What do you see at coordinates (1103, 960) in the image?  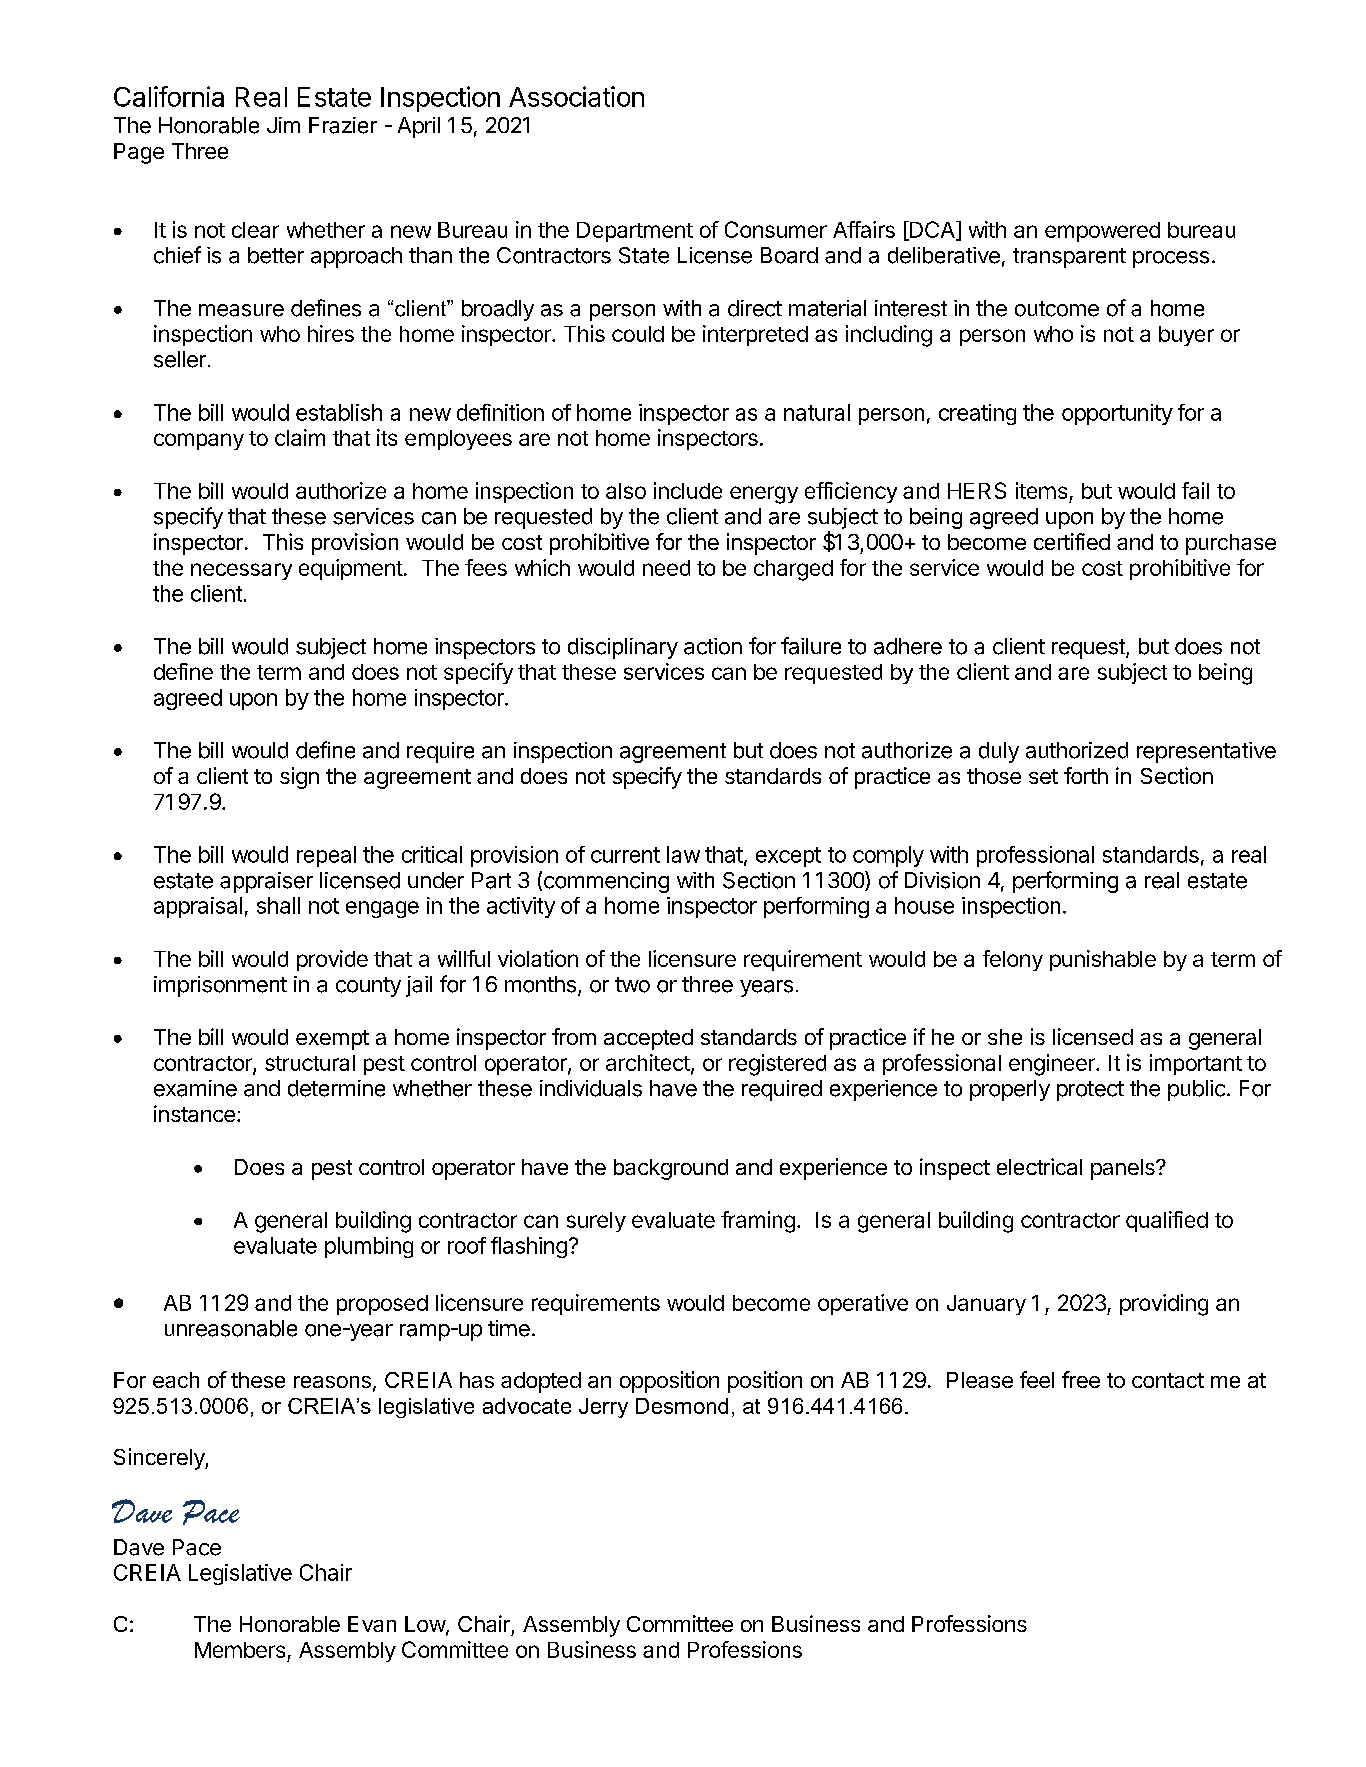 I see `punishable` at bounding box center [1103, 960].
